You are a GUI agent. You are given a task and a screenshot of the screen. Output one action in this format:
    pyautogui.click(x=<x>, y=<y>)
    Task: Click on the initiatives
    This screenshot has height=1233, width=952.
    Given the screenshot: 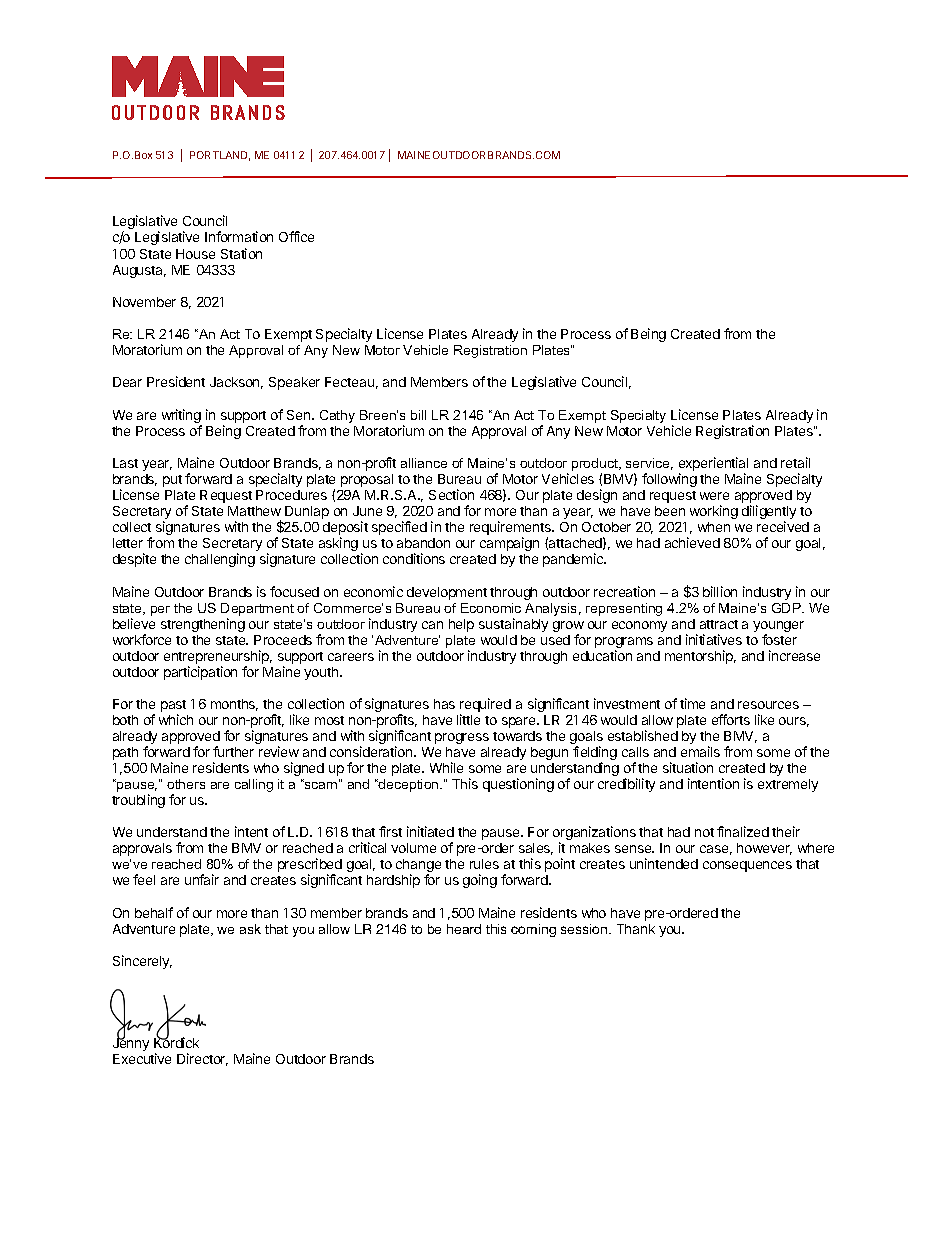 What is the action you would take?
    pyautogui.click(x=714, y=639)
